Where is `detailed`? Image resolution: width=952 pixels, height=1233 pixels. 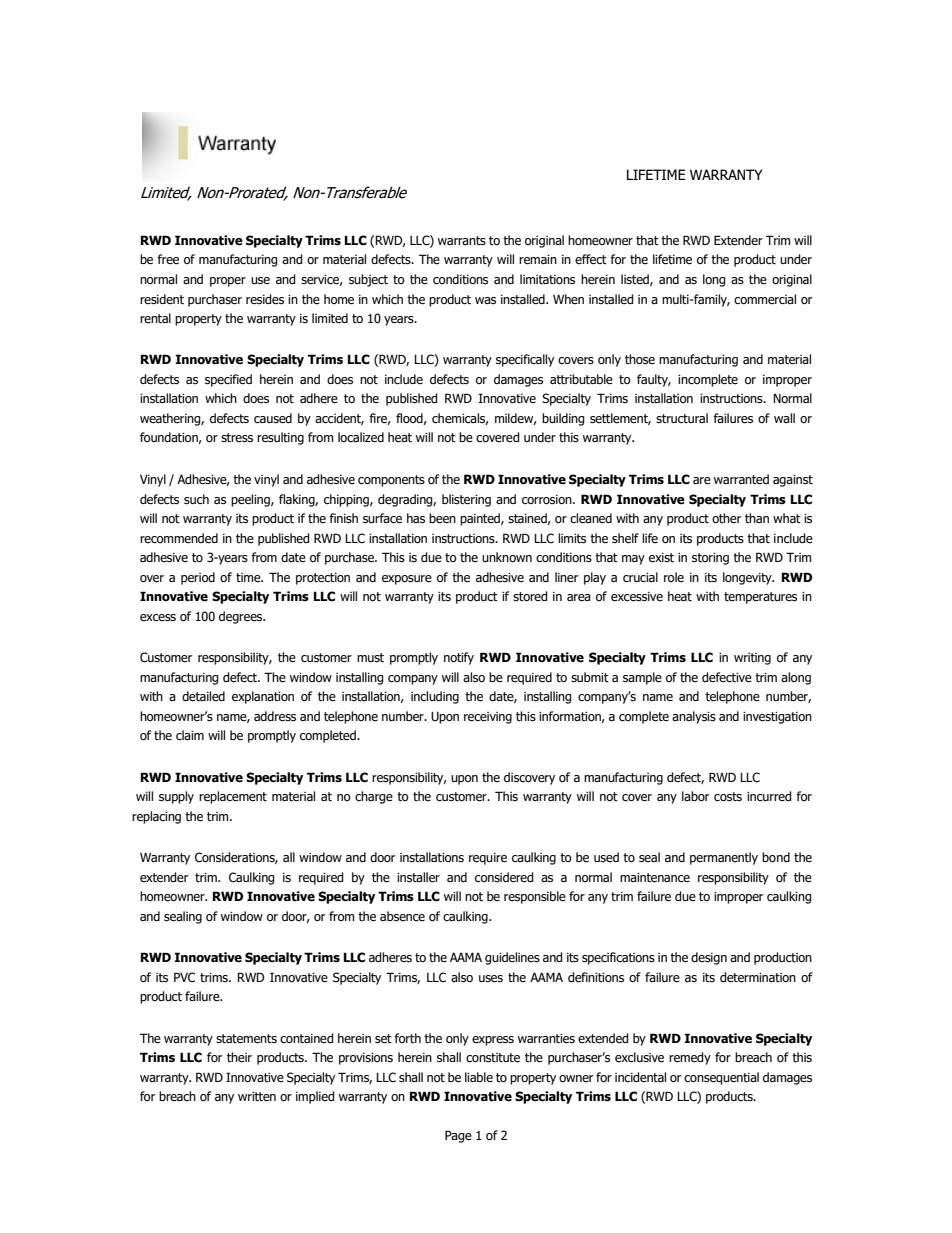 detailed is located at coordinates (203, 696).
